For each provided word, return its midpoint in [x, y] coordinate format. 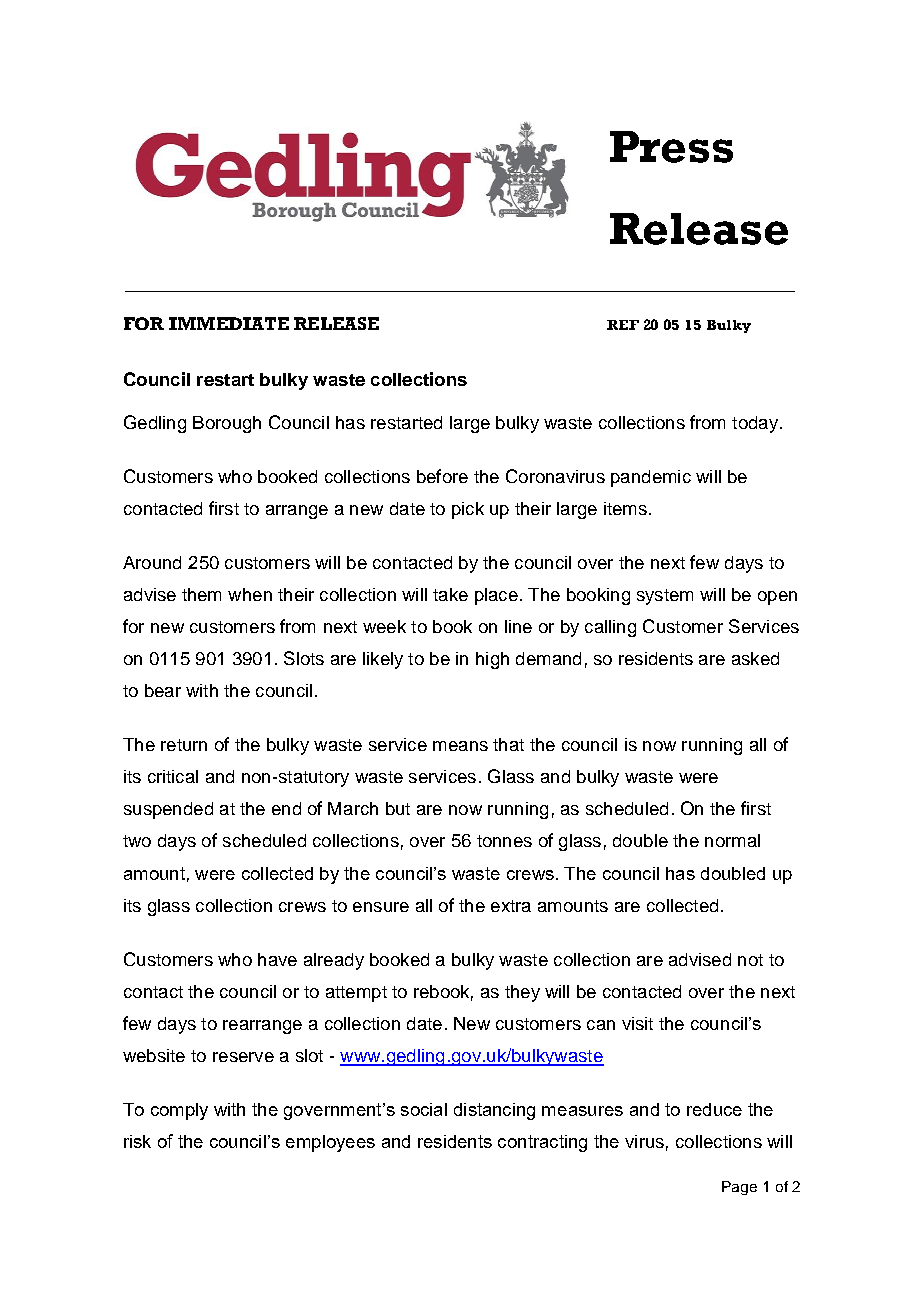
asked [755, 658]
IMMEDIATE [229, 323]
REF [623, 325]
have [277, 959]
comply [179, 1111]
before [442, 476]
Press [671, 147]
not [750, 960]
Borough [227, 424]
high [492, 660]
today [755, 424]
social [424, 1109]
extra [511, 906]
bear [163, 690]
